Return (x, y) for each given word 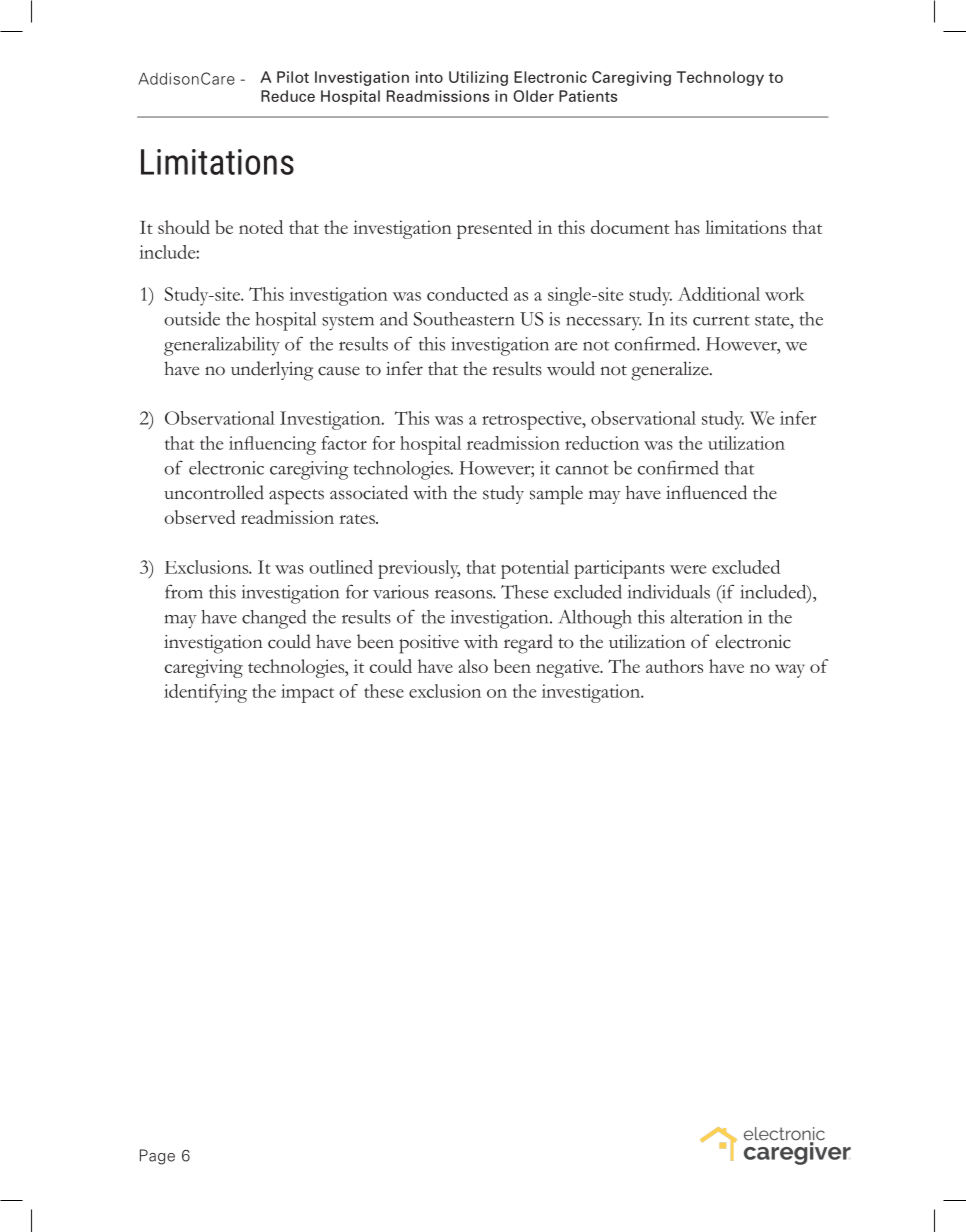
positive (429, 644)
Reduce (288, 96)
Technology (720, 78)
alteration (706, 617)
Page (157, 1157)
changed (274, 619)
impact (307, 693)
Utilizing (478, 78)
